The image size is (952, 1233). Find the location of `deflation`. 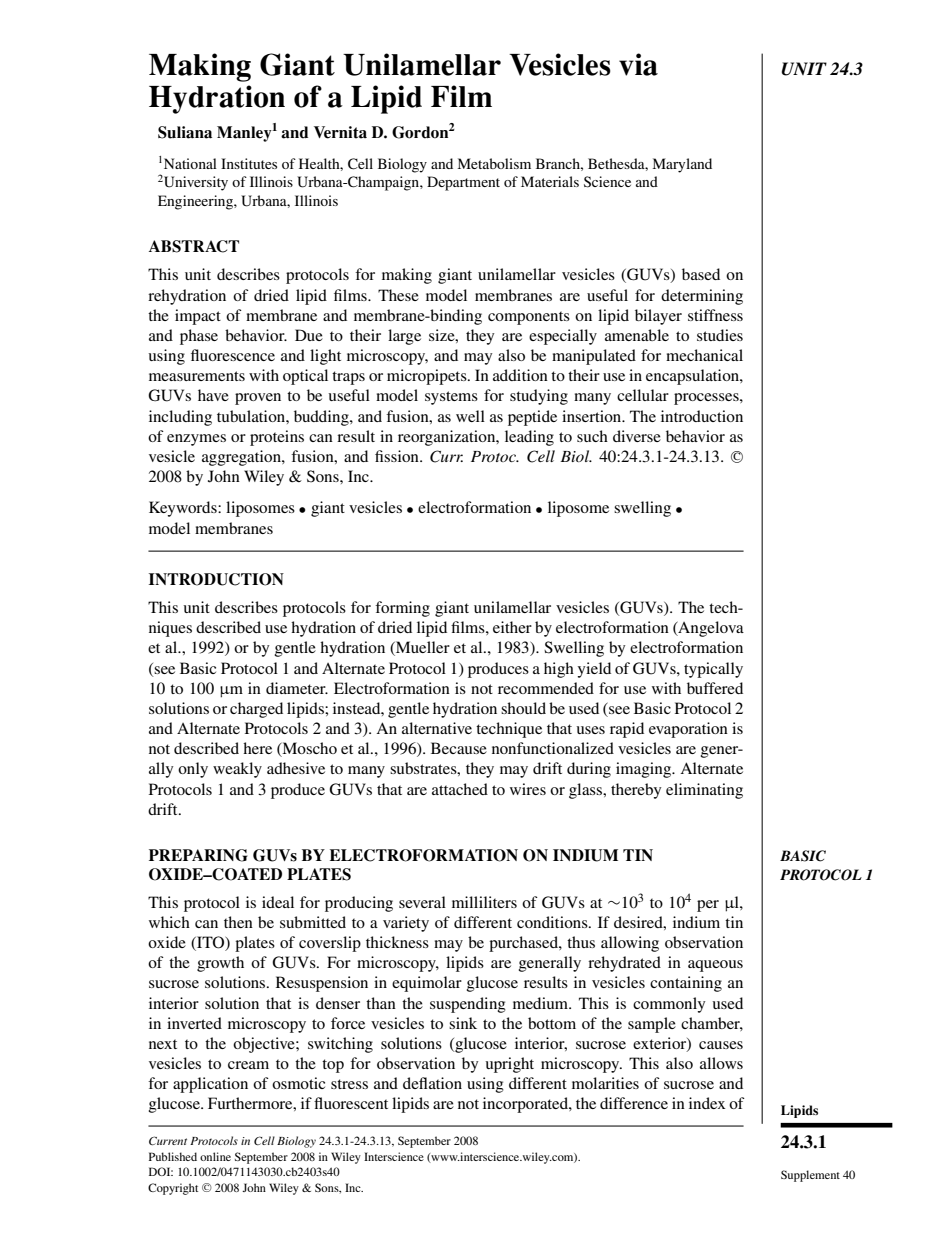

deflation is located at coordinates (432, 1083).
